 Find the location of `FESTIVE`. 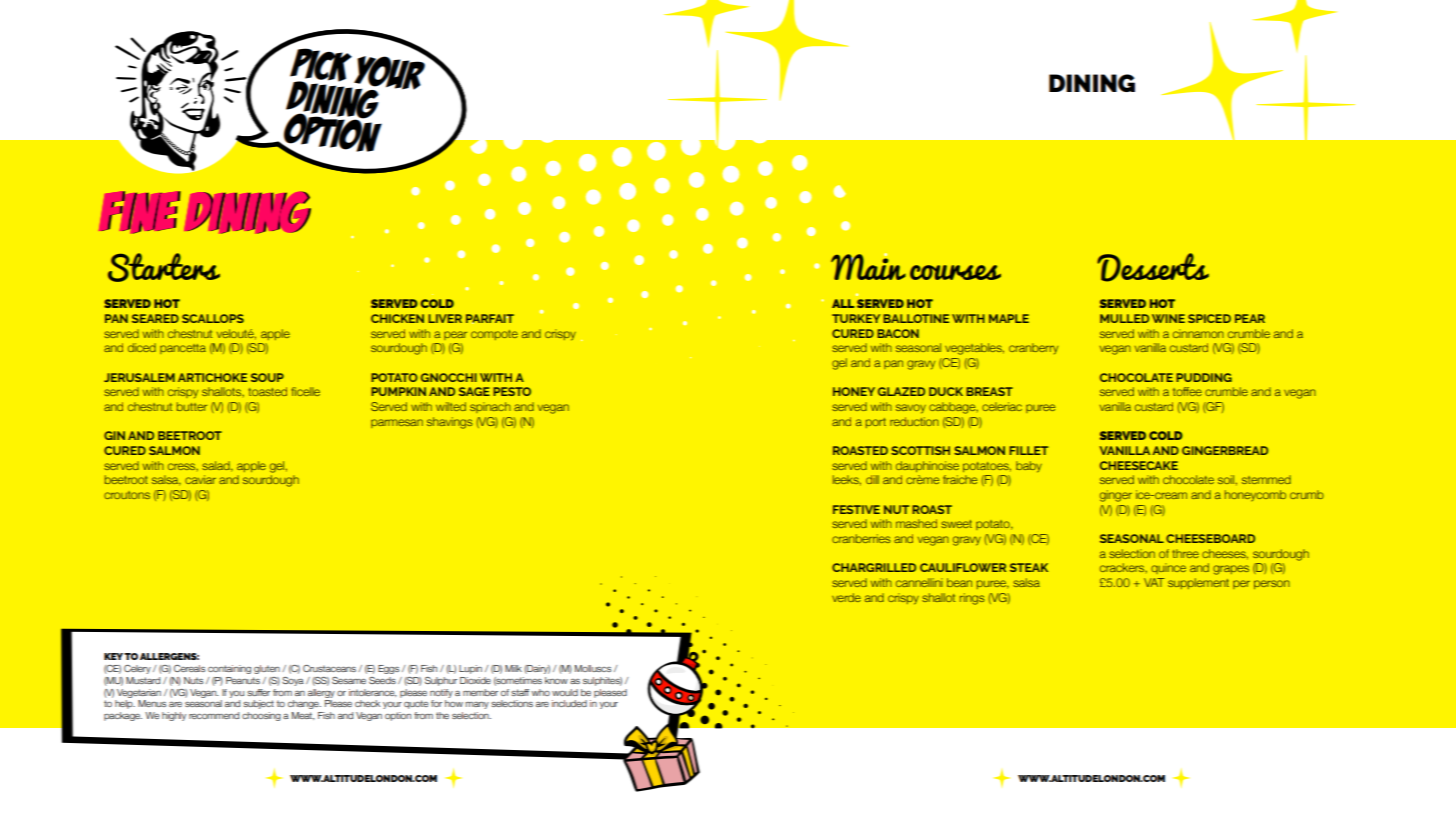

FESTIVE is located at coordinates (856, 509).
